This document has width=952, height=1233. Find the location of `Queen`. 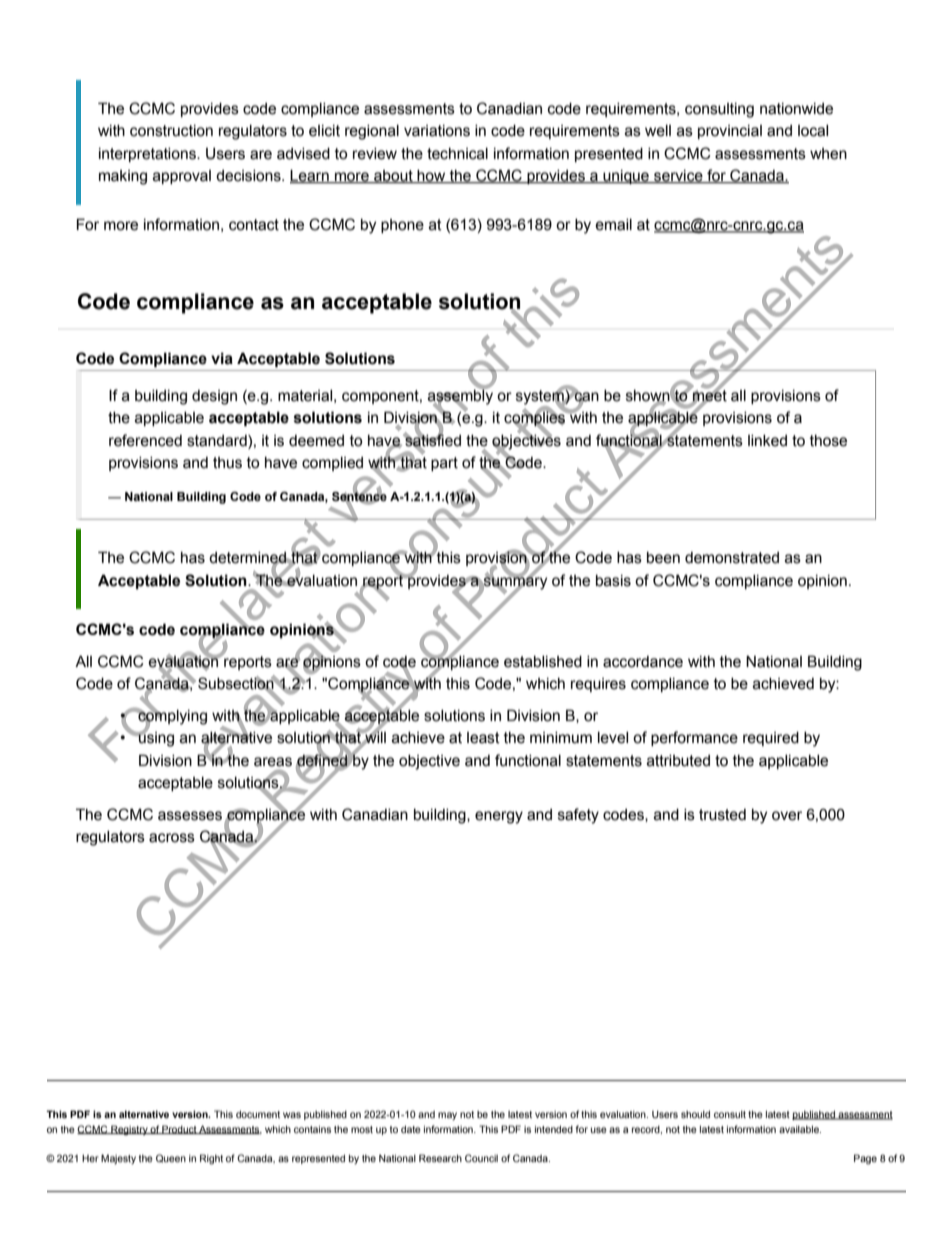

Queen is located at coordinates (171, 1158).
